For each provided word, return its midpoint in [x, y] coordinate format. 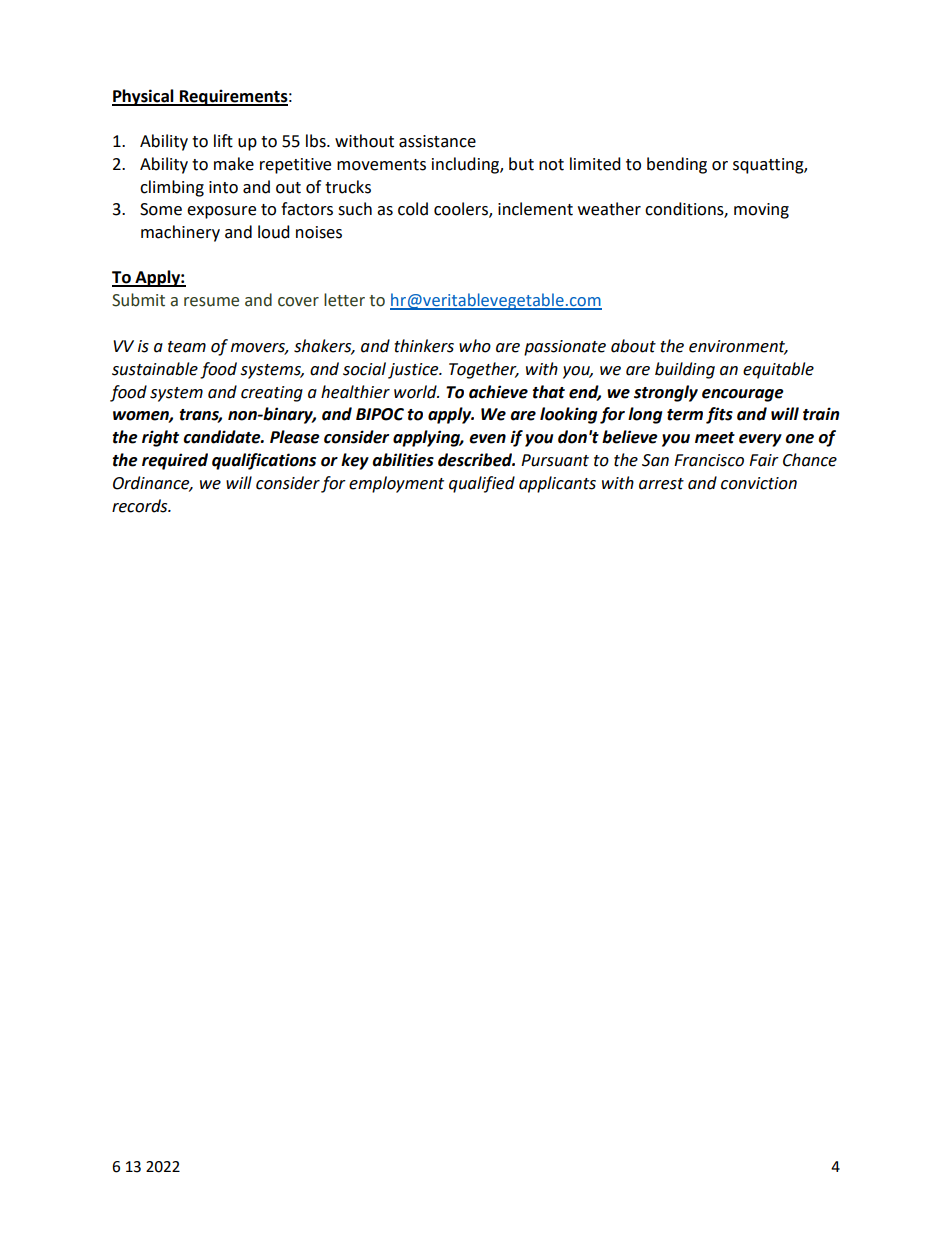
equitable [778, 370]
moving [761, 211]
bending [677, 165]
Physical [144, 97]
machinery [180, 233]
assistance [437, 141]
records [141, 506]
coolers [462, 210]
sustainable [155, 369]
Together [484, 370]
